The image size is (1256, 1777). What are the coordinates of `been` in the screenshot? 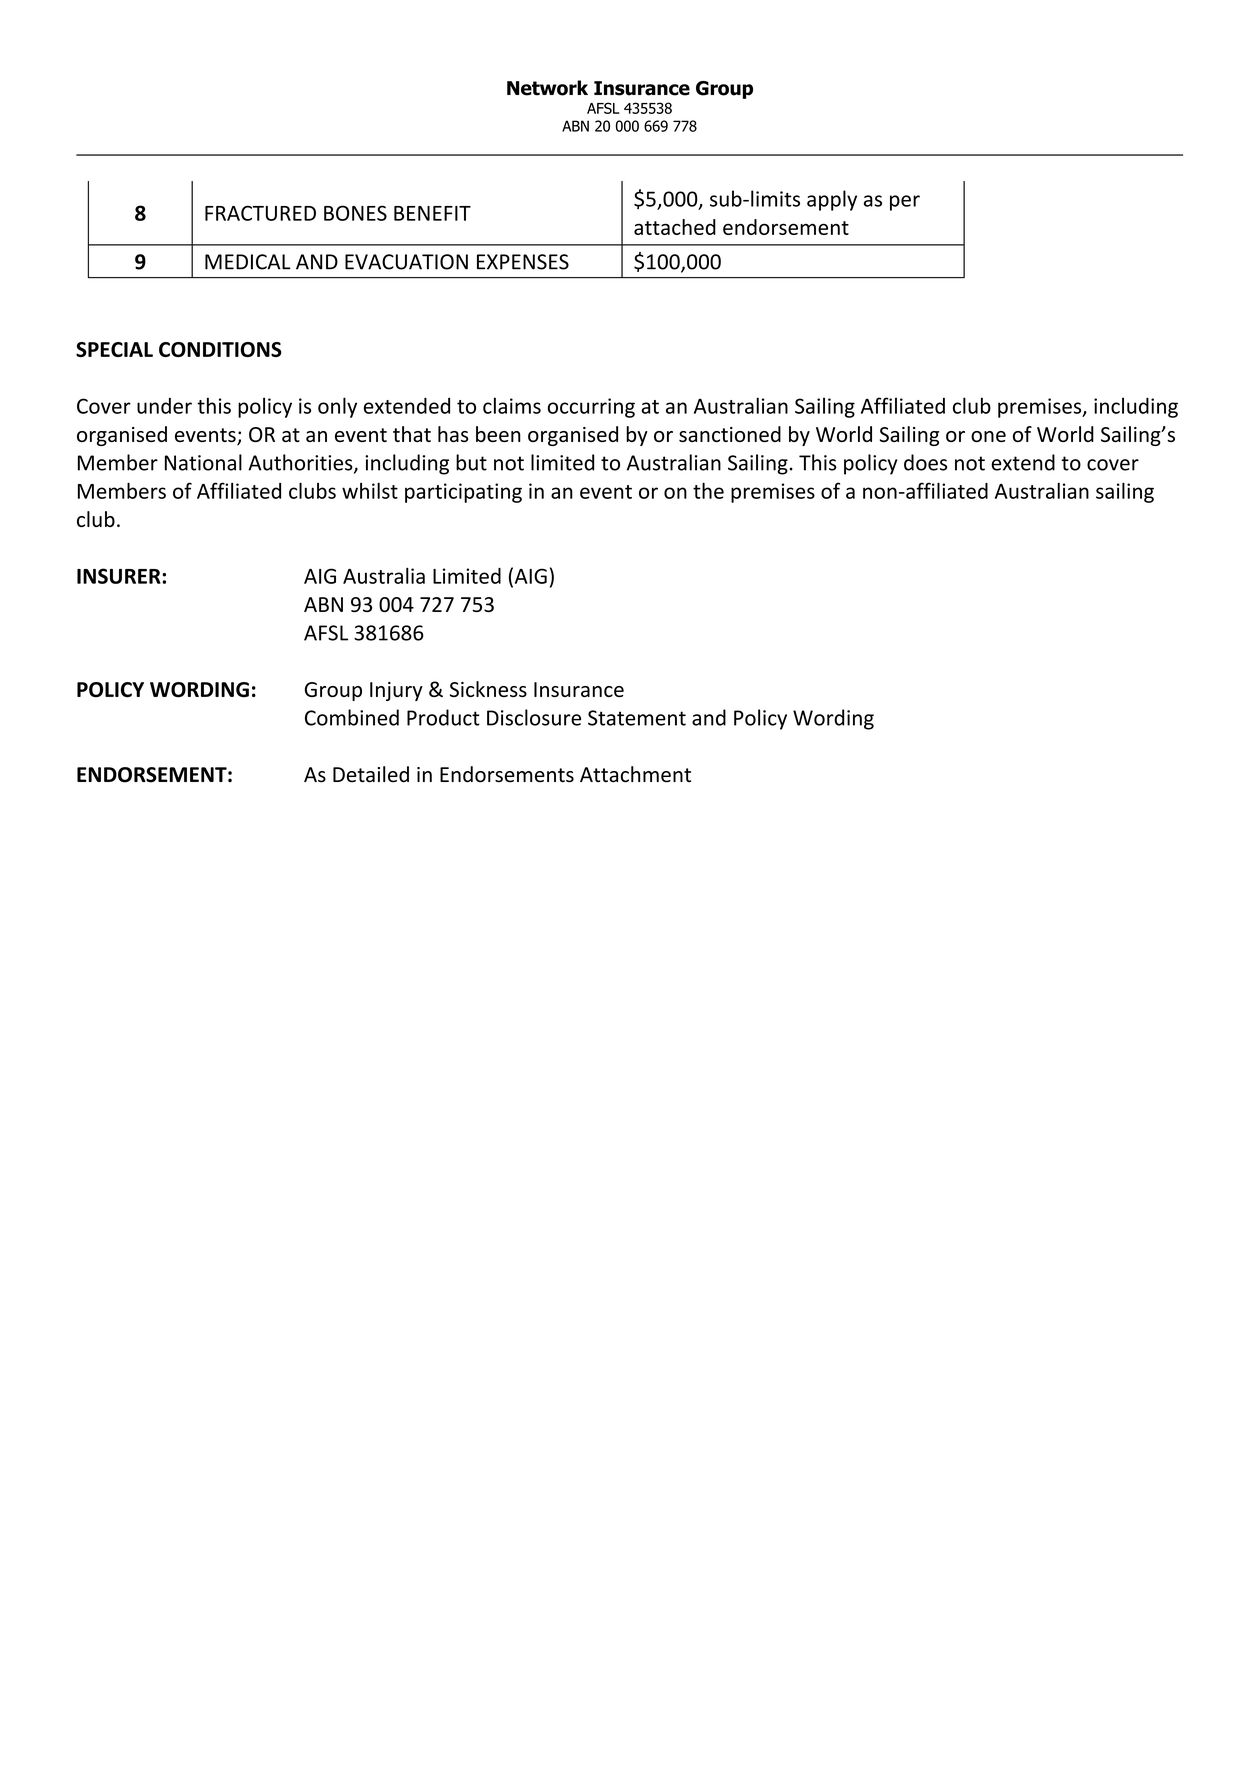 It's located at (498, 434).
